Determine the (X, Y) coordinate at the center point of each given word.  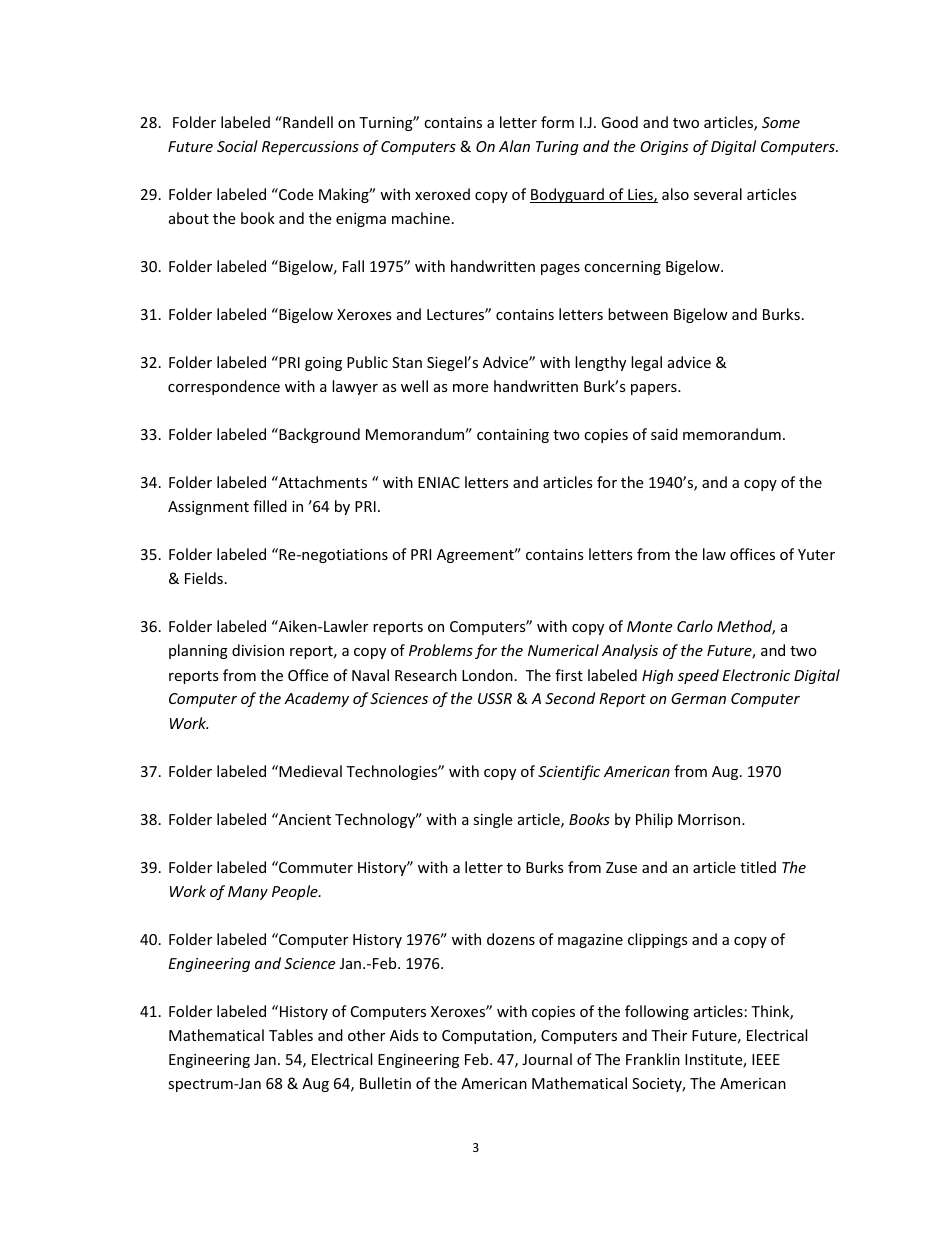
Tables (291, 1035)
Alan (514, 146)
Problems (441, 650)
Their (669, 1035)
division (258, 650)
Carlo (695, 626)
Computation (488, 1037)
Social (237, 146)
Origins (664, 148)
